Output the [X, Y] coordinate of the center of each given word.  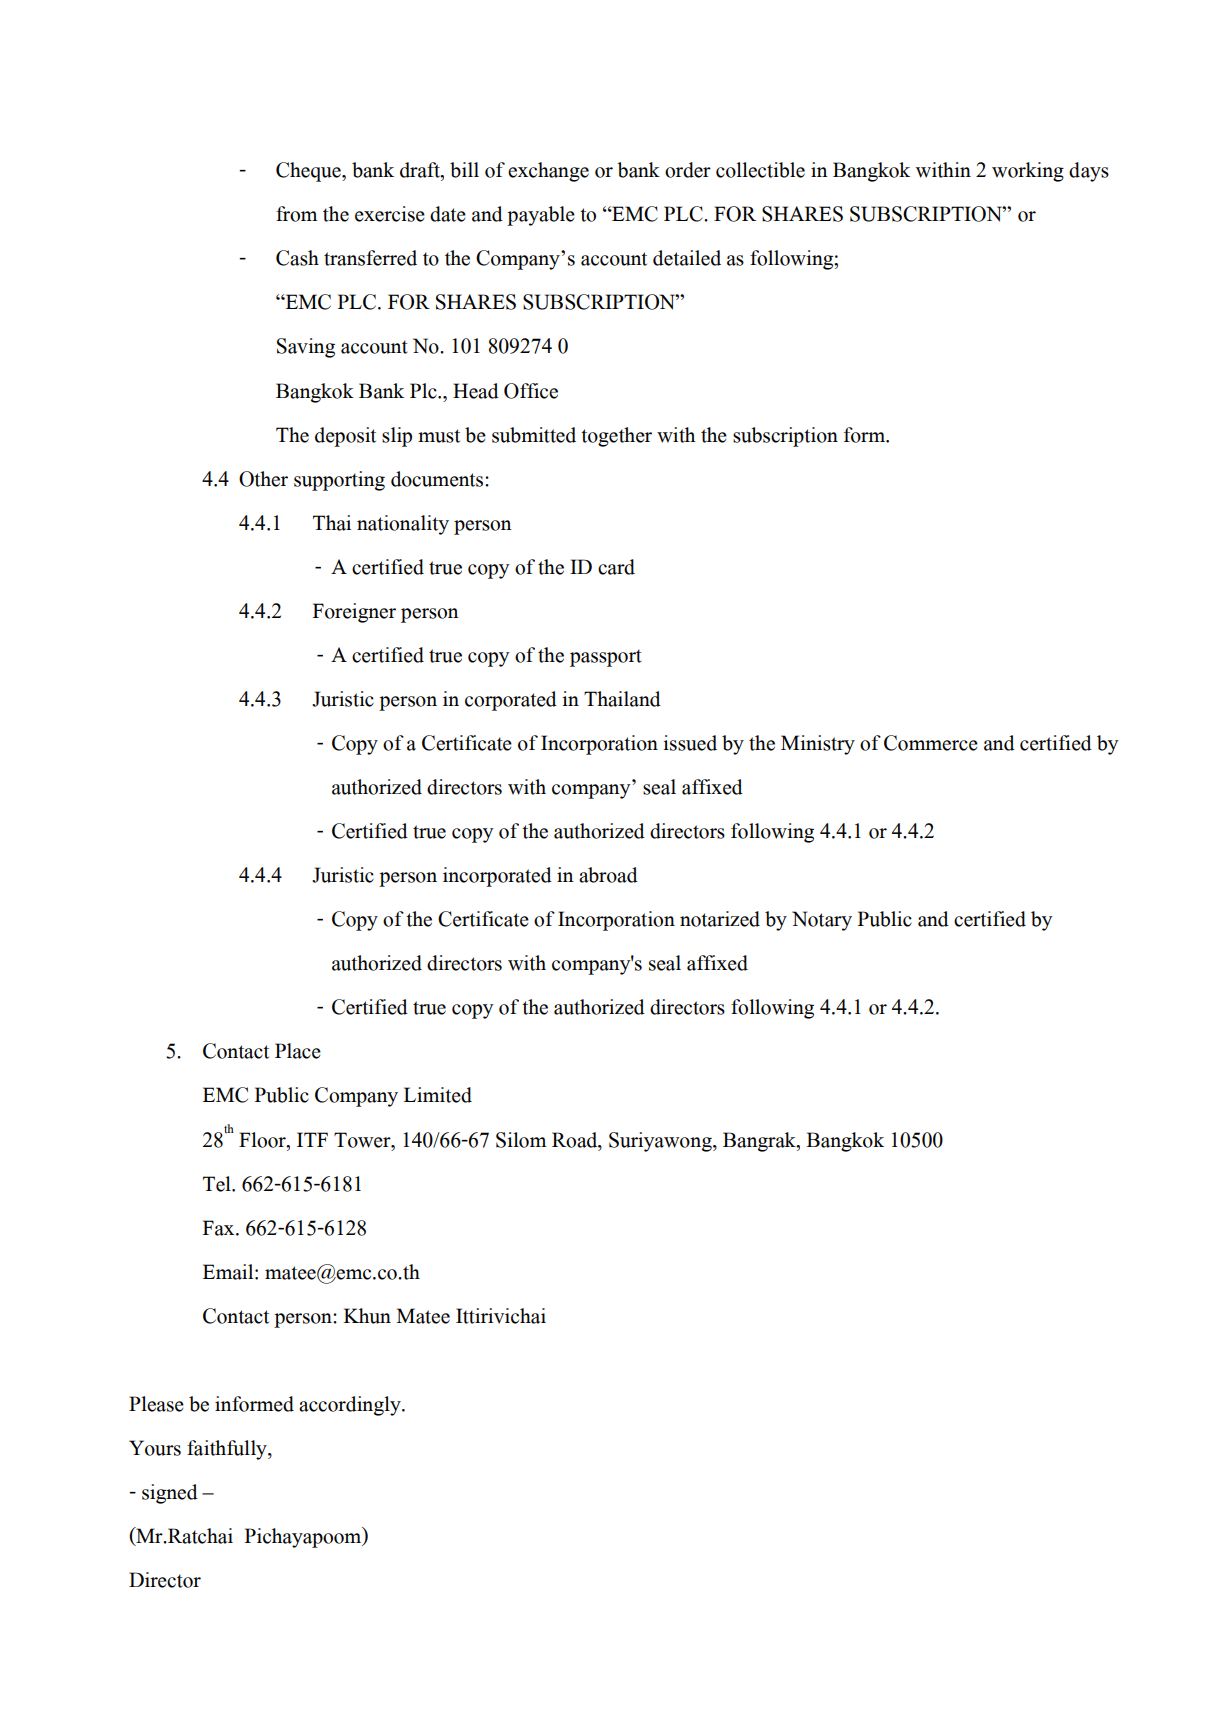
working [1028, 172]
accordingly [351, 1406]
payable [541, 216]
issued [690, 743]
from [296, 214]
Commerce [931, 743]
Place [298, 1051]
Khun [367, 1316]
